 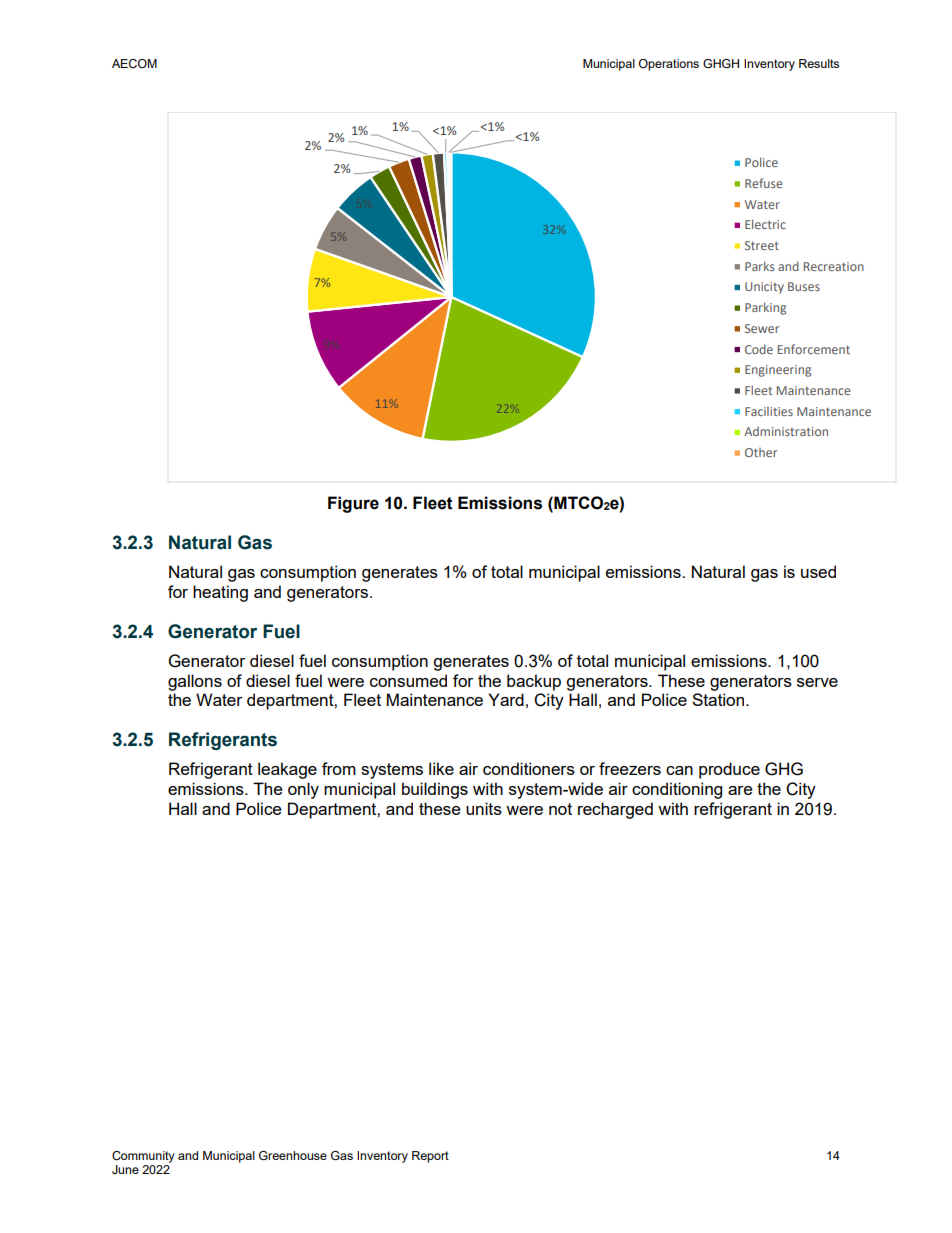 I want to click on heating, so click(x=220, y=593).
